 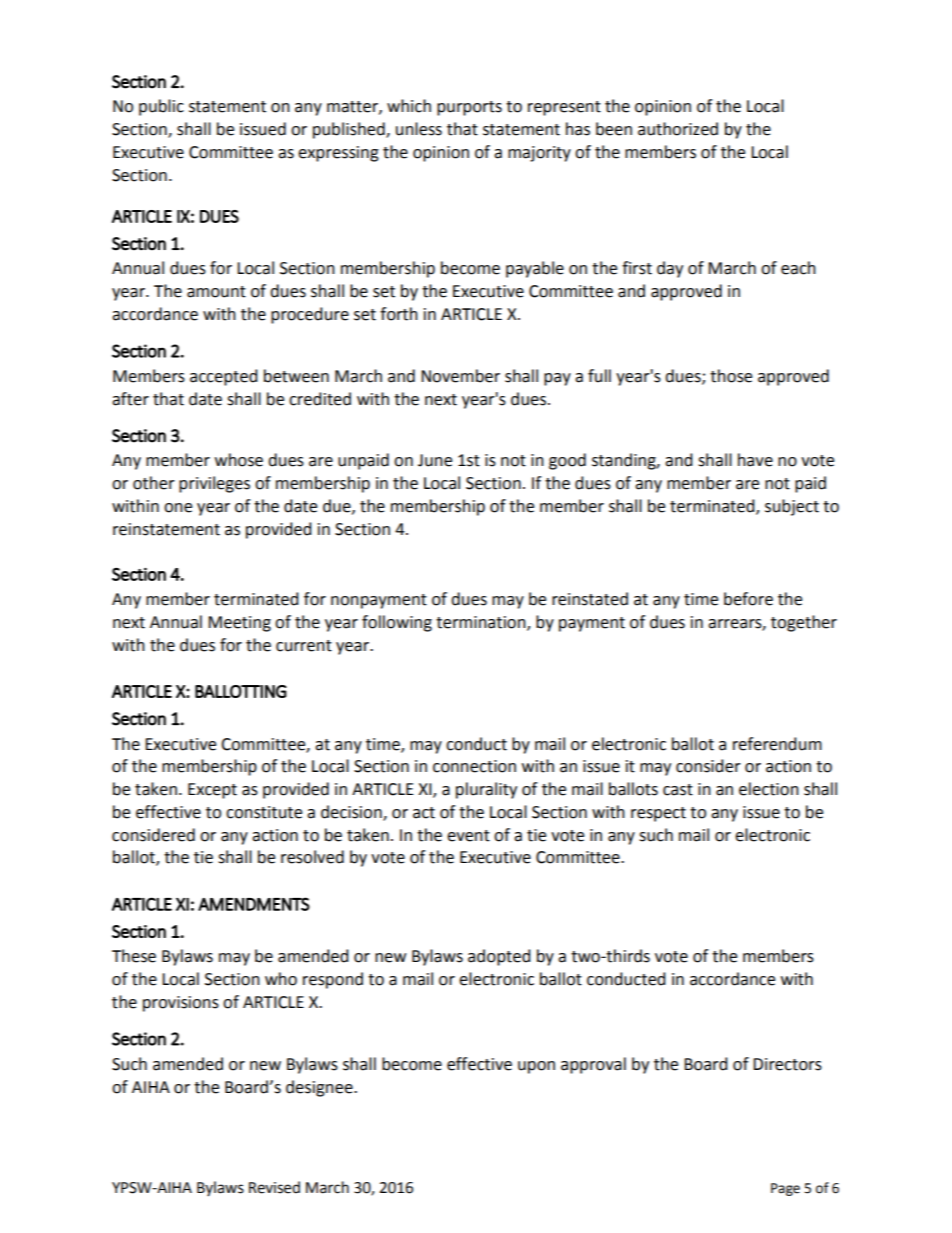 I want to click on June, so click(x=435, y=460).
